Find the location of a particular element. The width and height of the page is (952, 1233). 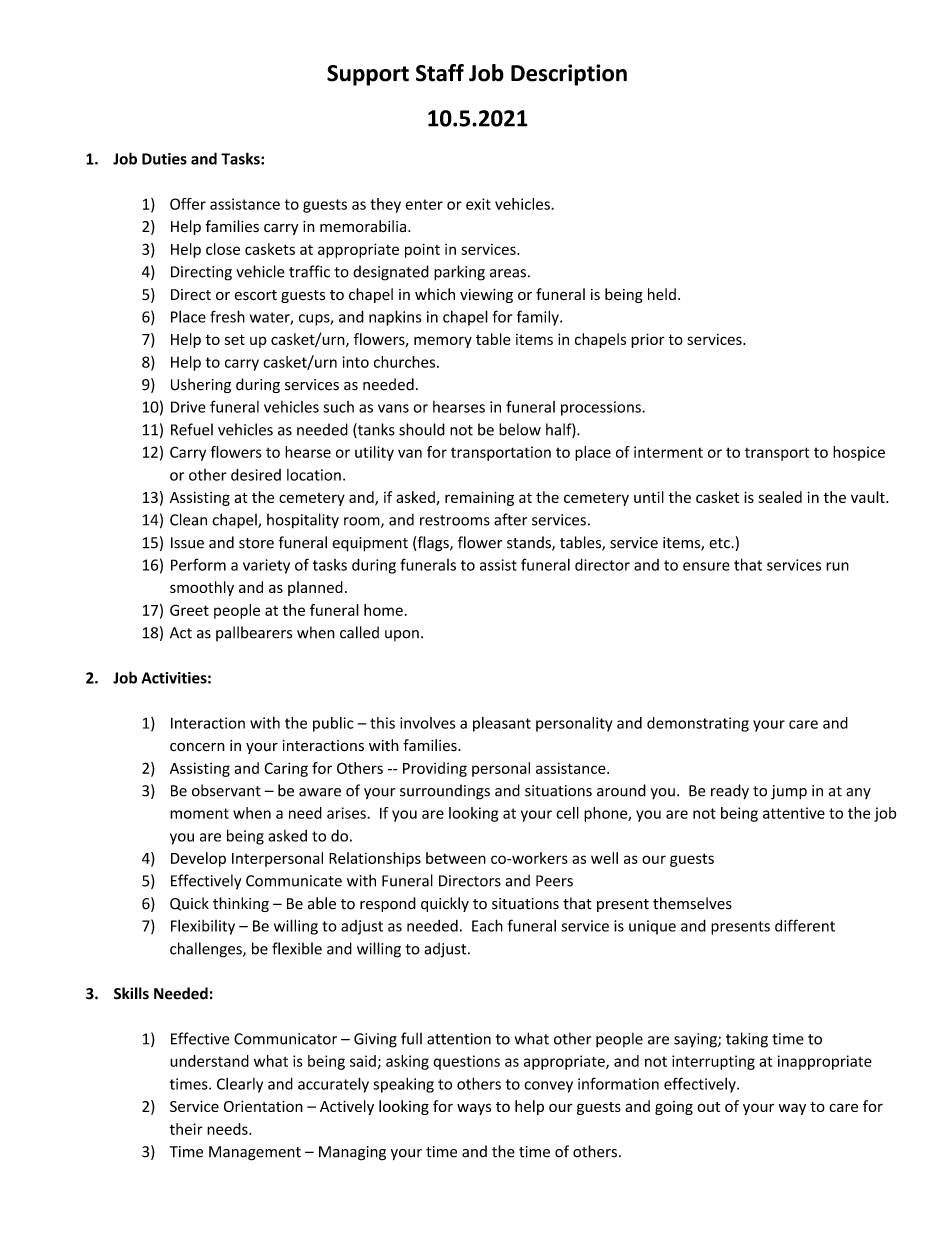

below is located at coordinates (520, 429).
